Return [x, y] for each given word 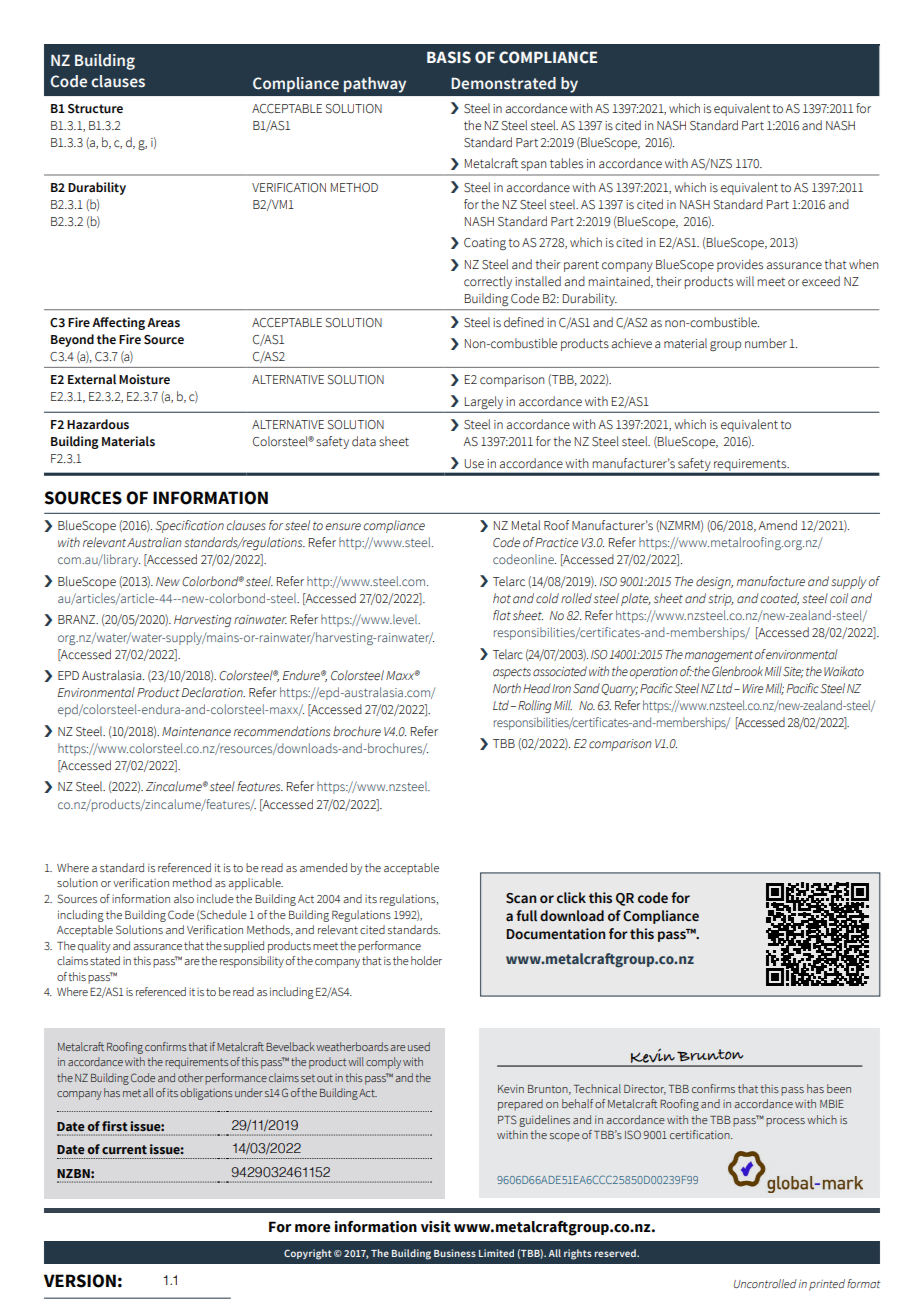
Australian [154, 542]
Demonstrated [503, 83]
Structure [95, 109]
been [839, 1088]
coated [780, 599]
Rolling [535, 706]
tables [566, 163]
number [766, 343]
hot [502, 598]
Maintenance [196, 732]
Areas [163, 323]
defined [524, 322]
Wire [753, 688]
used [419, 1046]
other [190, 1077]
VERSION [80, 1281]
